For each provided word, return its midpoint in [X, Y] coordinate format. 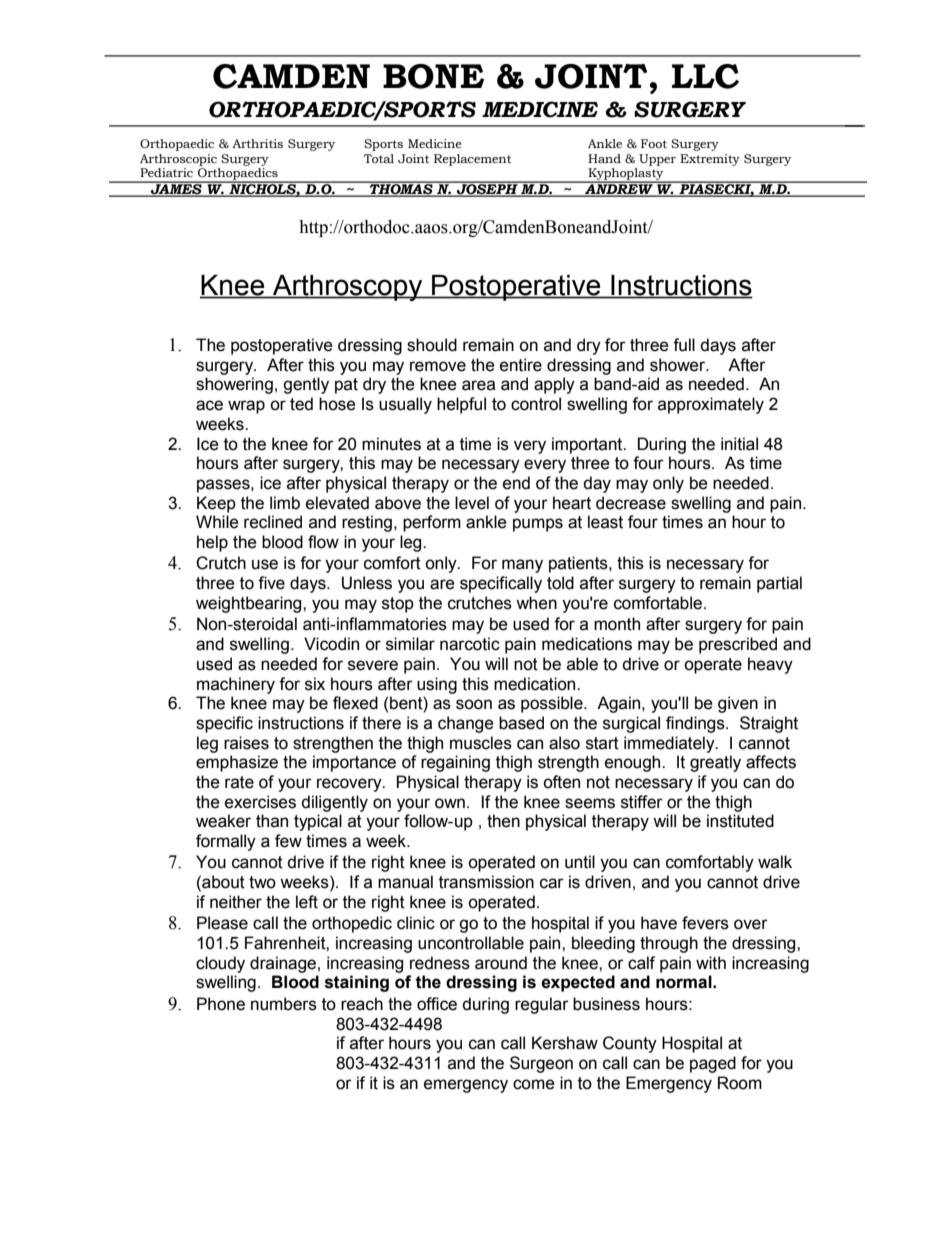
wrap [246, 407]
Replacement [472, 160]
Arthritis [257, 143]
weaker [223, 821]
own [450, 803]
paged [713, 1064]
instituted [740, 821]
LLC [705, 76]
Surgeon [541, 1064]
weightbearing [250, 604]
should [432, 345]
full [684, 345]
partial [779, 584]
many [522, 566]
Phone [221, 1004]
